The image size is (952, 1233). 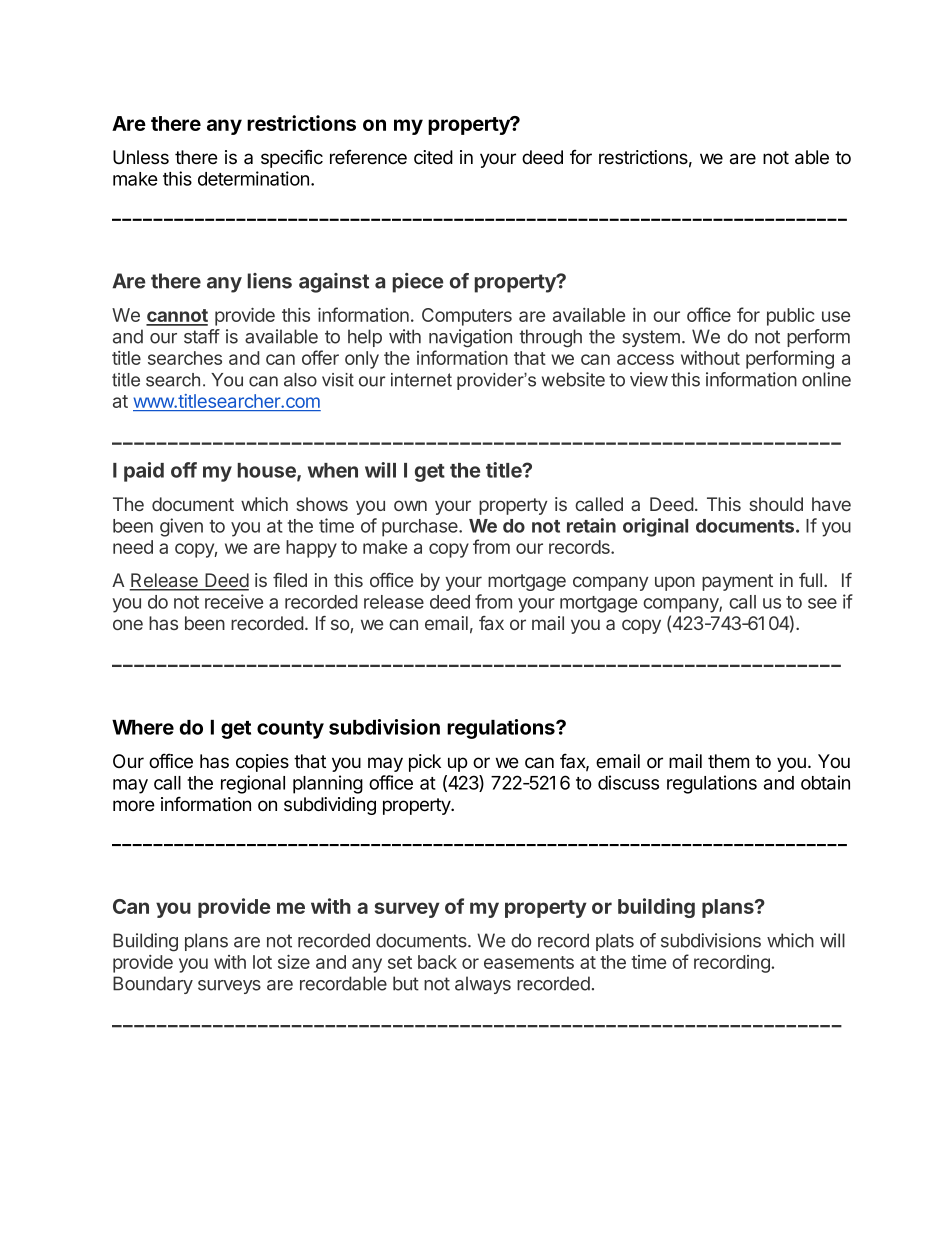 What do you see at coordinates (202, 336) in the document?
I see `staff` at bounding box center [202, 336].
